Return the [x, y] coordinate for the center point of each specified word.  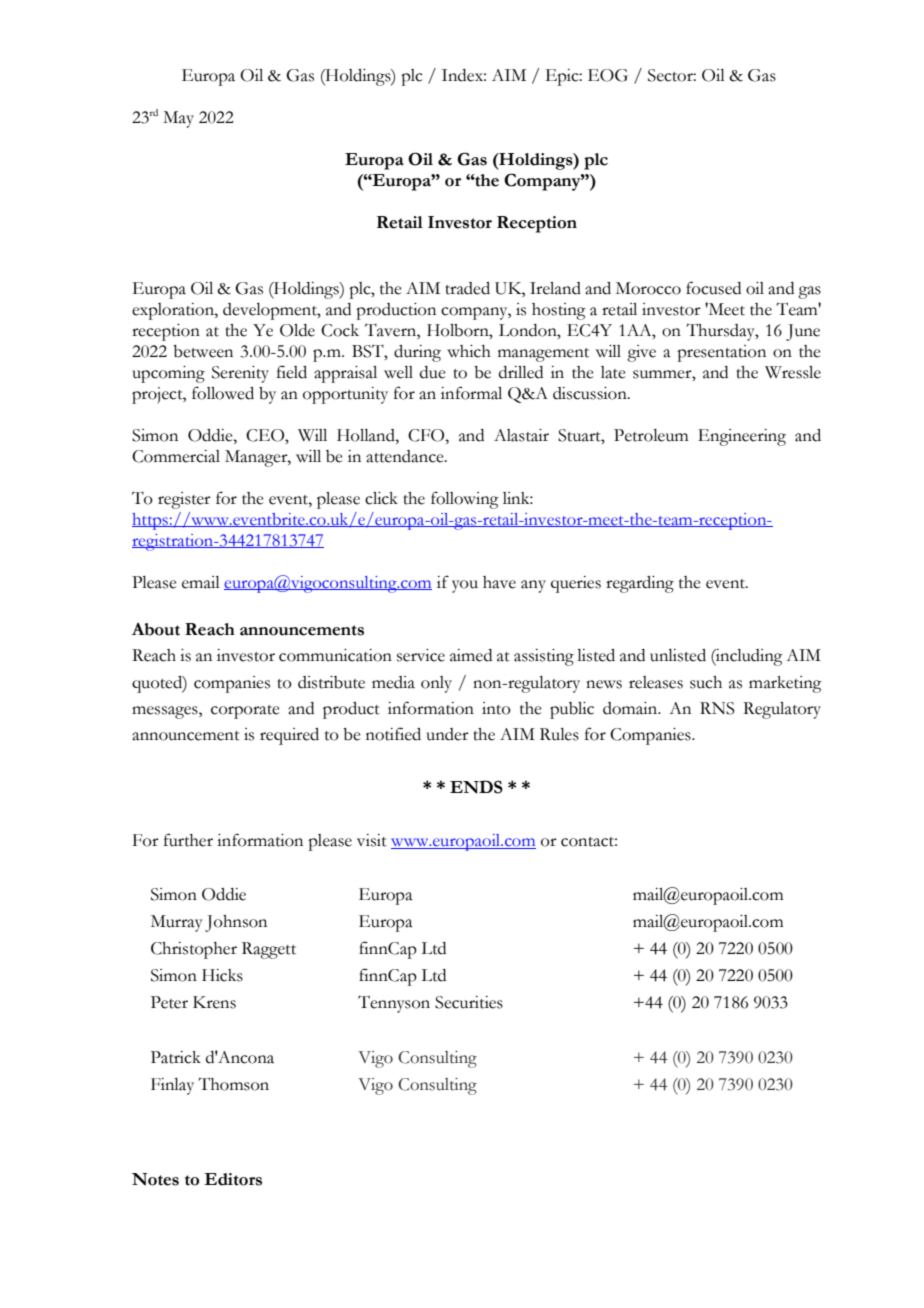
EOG [608, 75]
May [178, 119]
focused [713, 288]
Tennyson [394, 1004]
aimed [471, 655]
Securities [469, 1002]
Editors [233, 1179]
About [156, 629]
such [706, 682]
